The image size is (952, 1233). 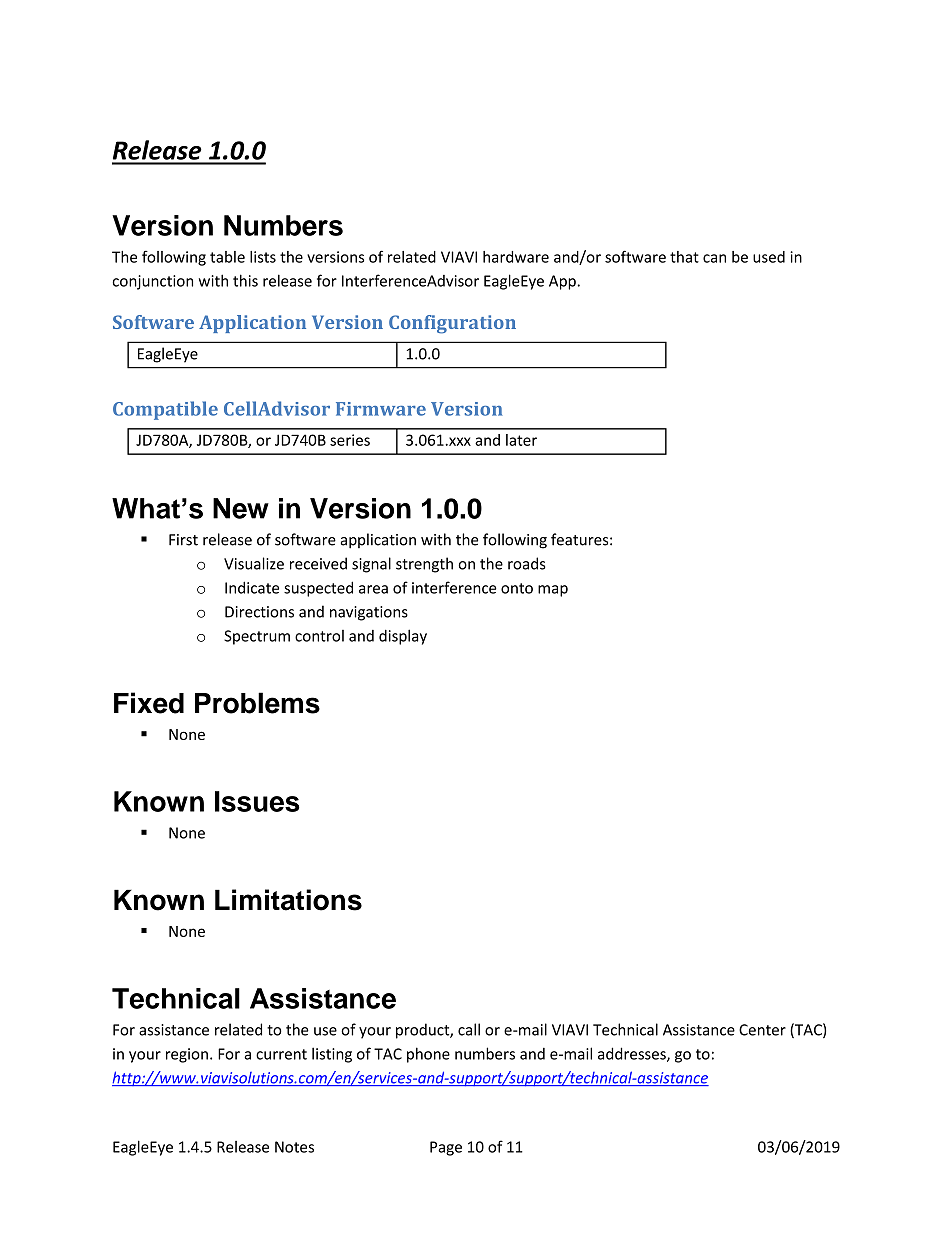 What do you see at coordinates (527, 563) in the screenshot?
I see `roads` at bounding box center [527, 563].
